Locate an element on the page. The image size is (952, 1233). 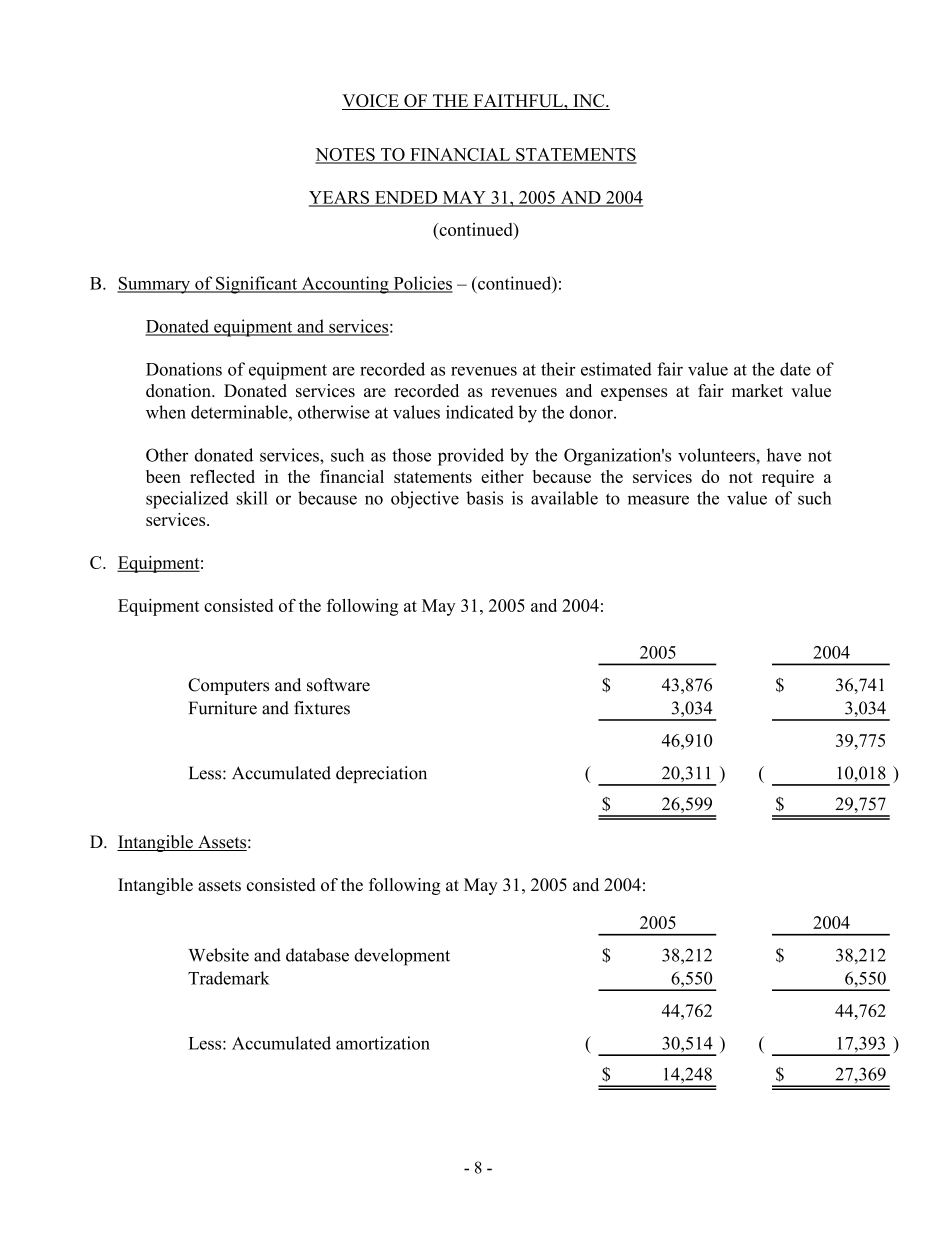
depreciation is located at coordinates (381, 774).
